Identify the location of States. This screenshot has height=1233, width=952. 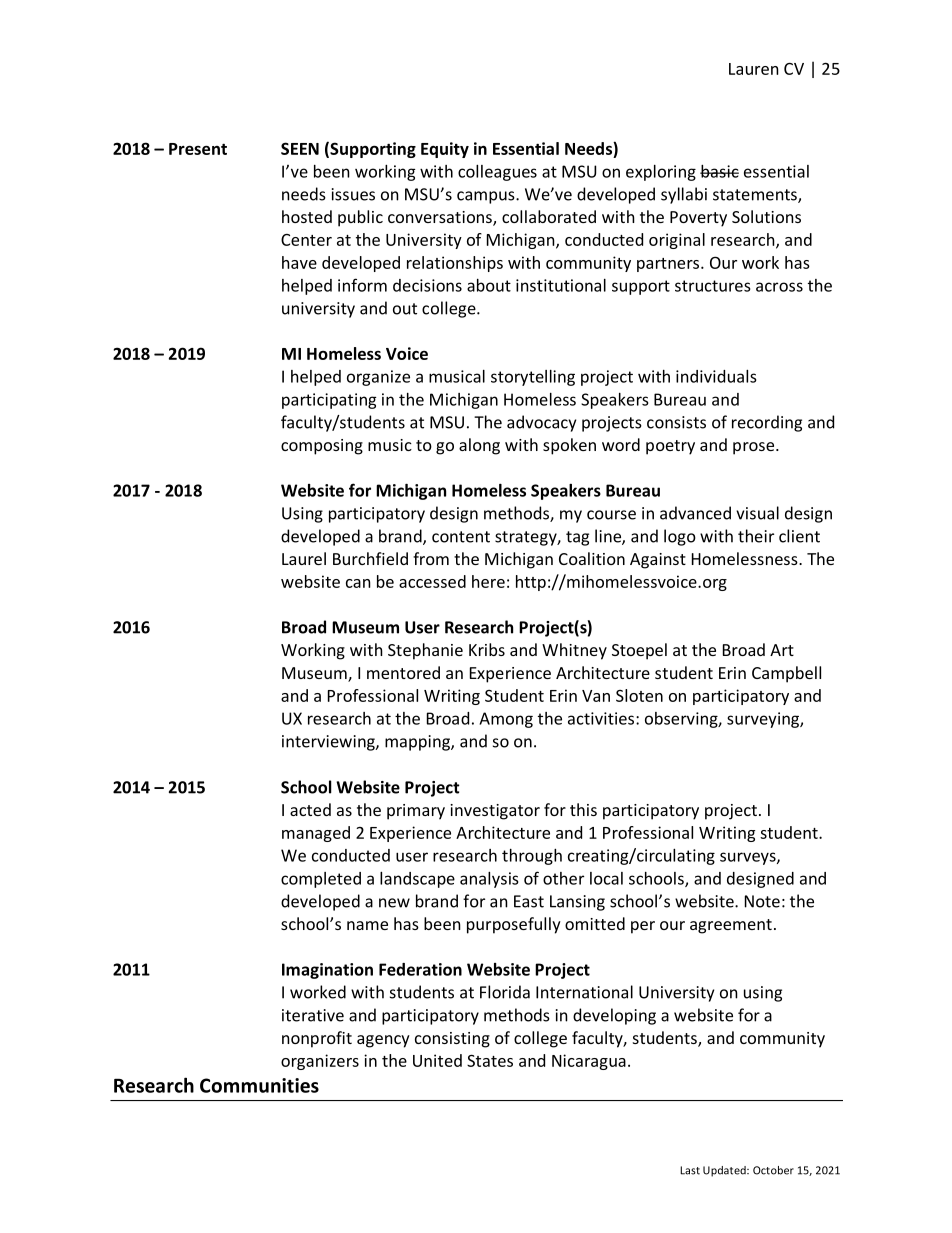
(490, 1060).
